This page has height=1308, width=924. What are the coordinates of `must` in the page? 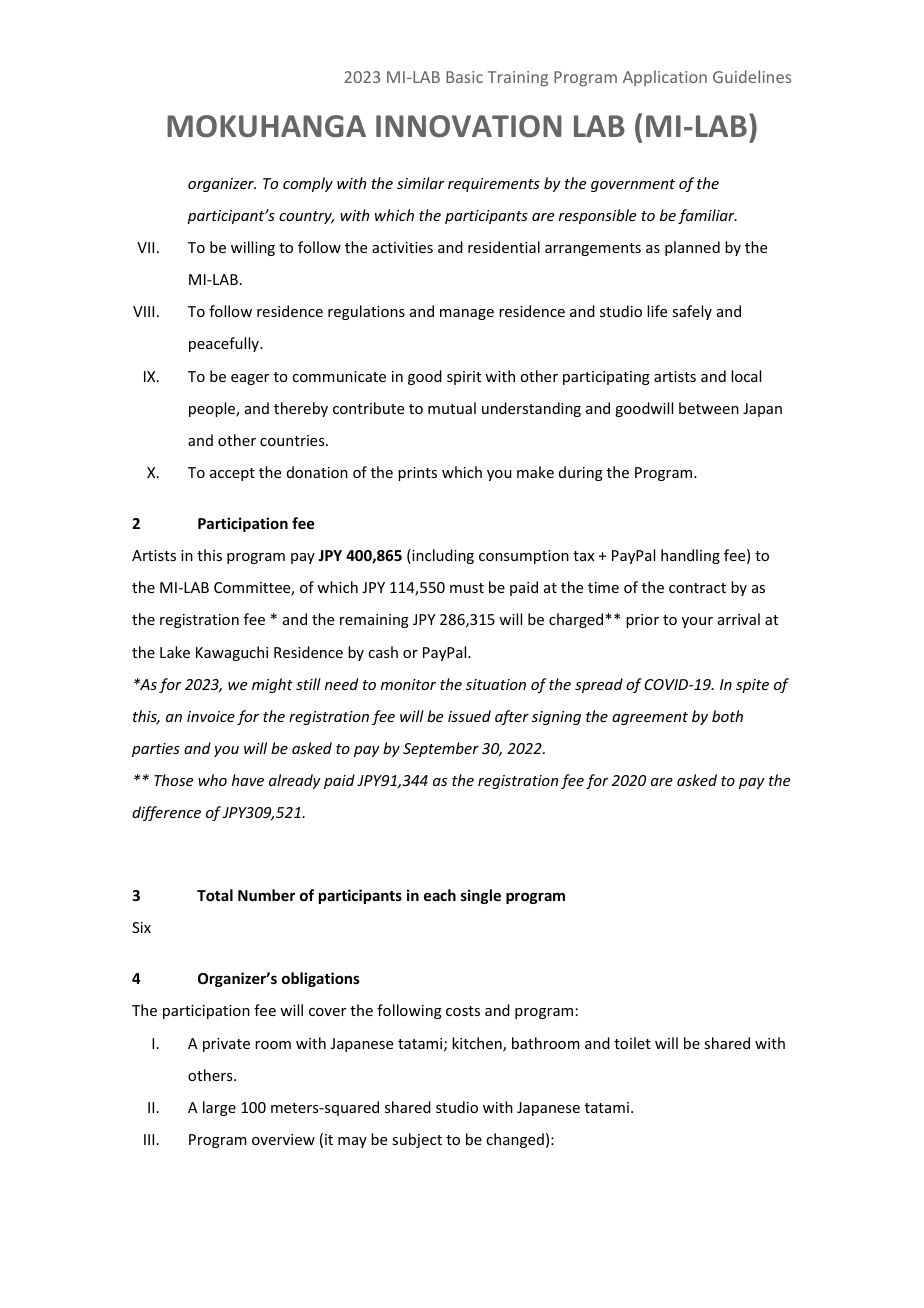 It's located at (467, 588).
